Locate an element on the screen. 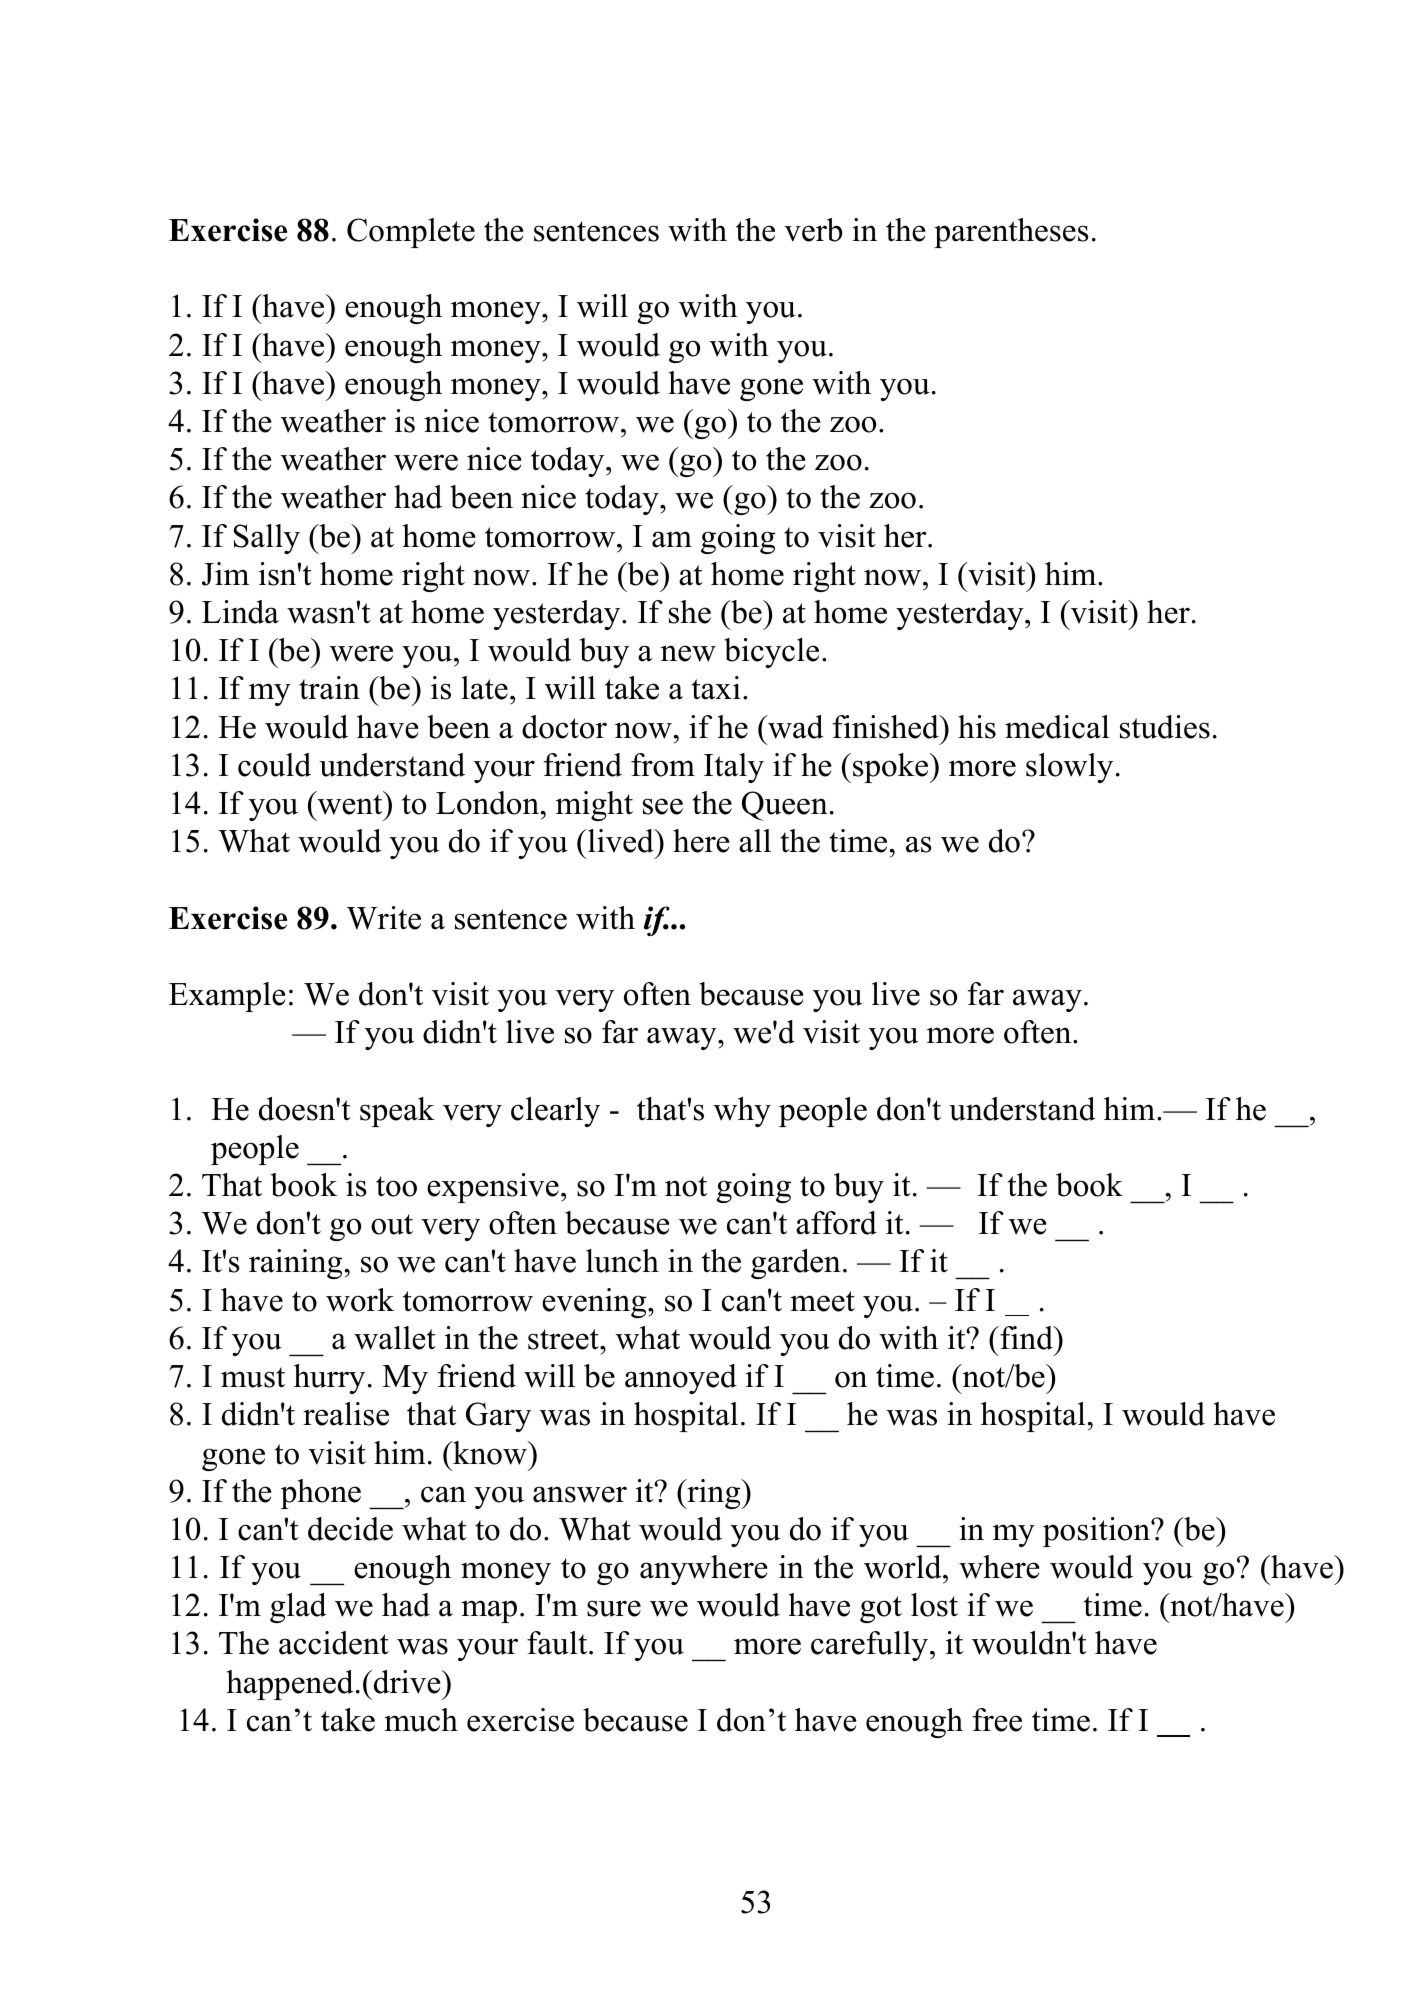 The image size is (1412, 1998). from is located at coordinates (663, 765).
